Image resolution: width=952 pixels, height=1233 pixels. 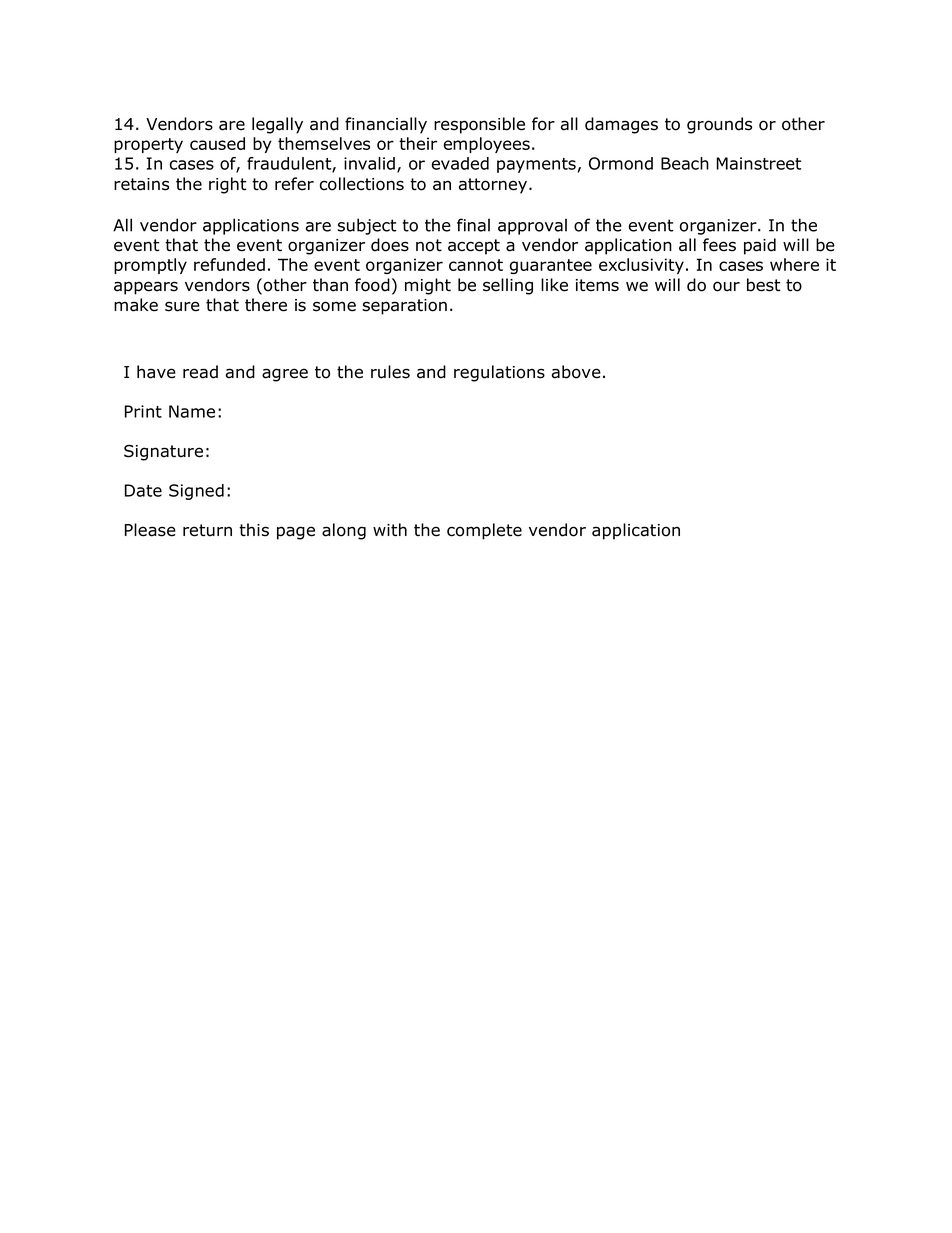 I want to click on return, so click(x=207, y=530).
